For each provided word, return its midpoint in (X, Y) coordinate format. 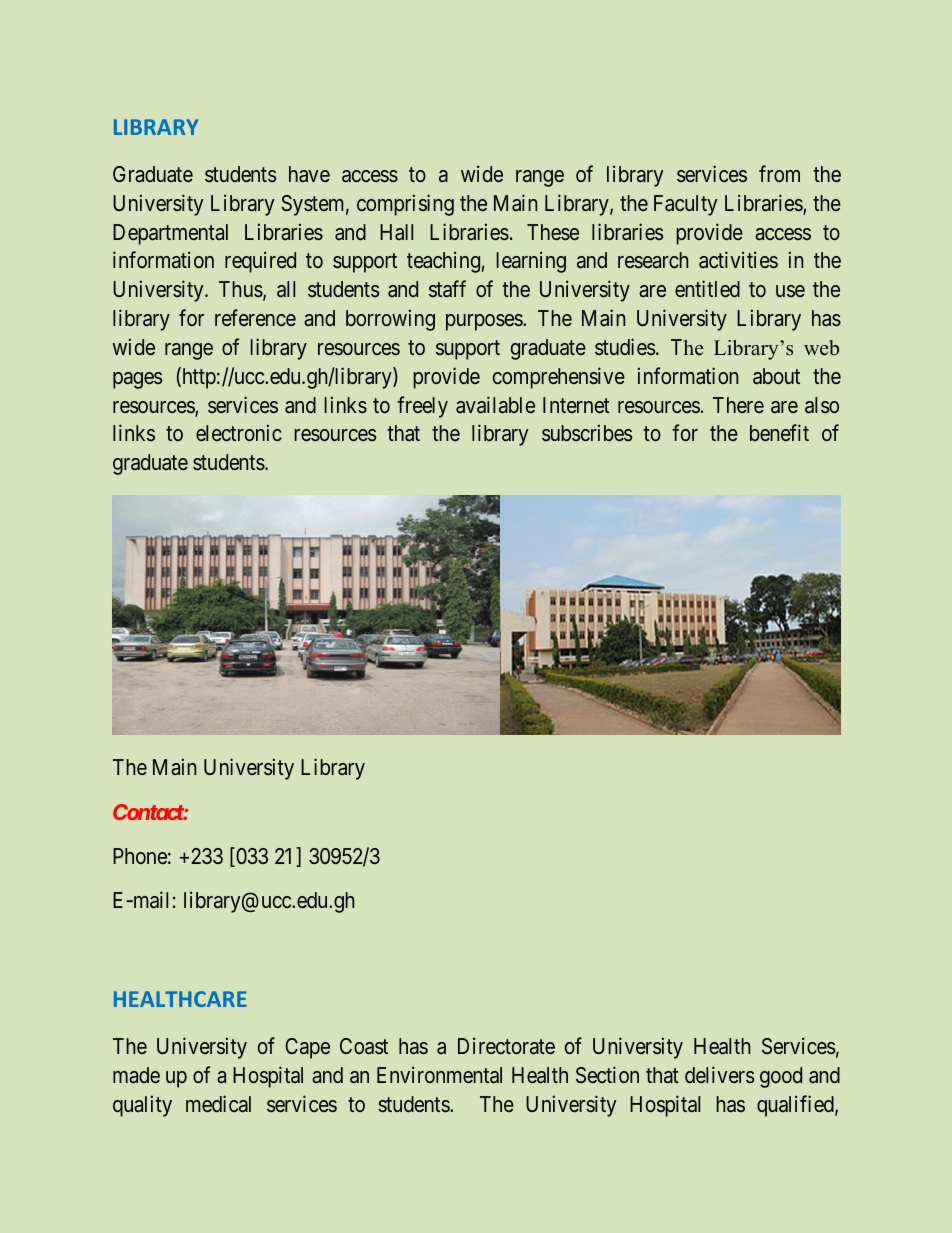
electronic (239, 433)
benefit (779, 433)
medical (218, 1104)
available (495, 405)
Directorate (506, 1046)
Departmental (170, 234)
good (781, 1077)
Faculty (685, 205)
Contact (149, 812)
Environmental (439, 1075)
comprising (405, 205)
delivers (720, 1074)
